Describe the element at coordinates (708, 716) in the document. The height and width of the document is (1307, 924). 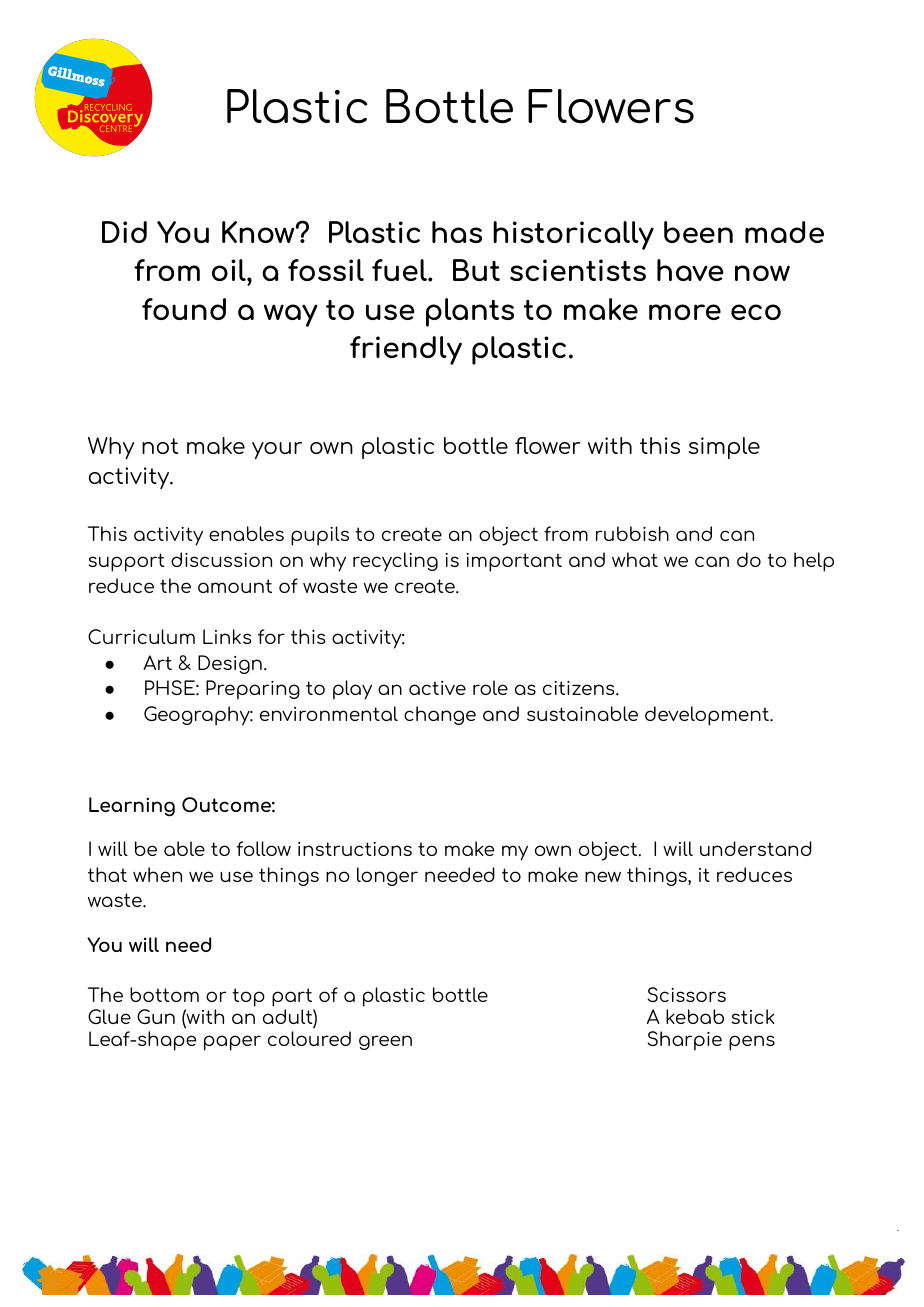
I see `development` at that location.
